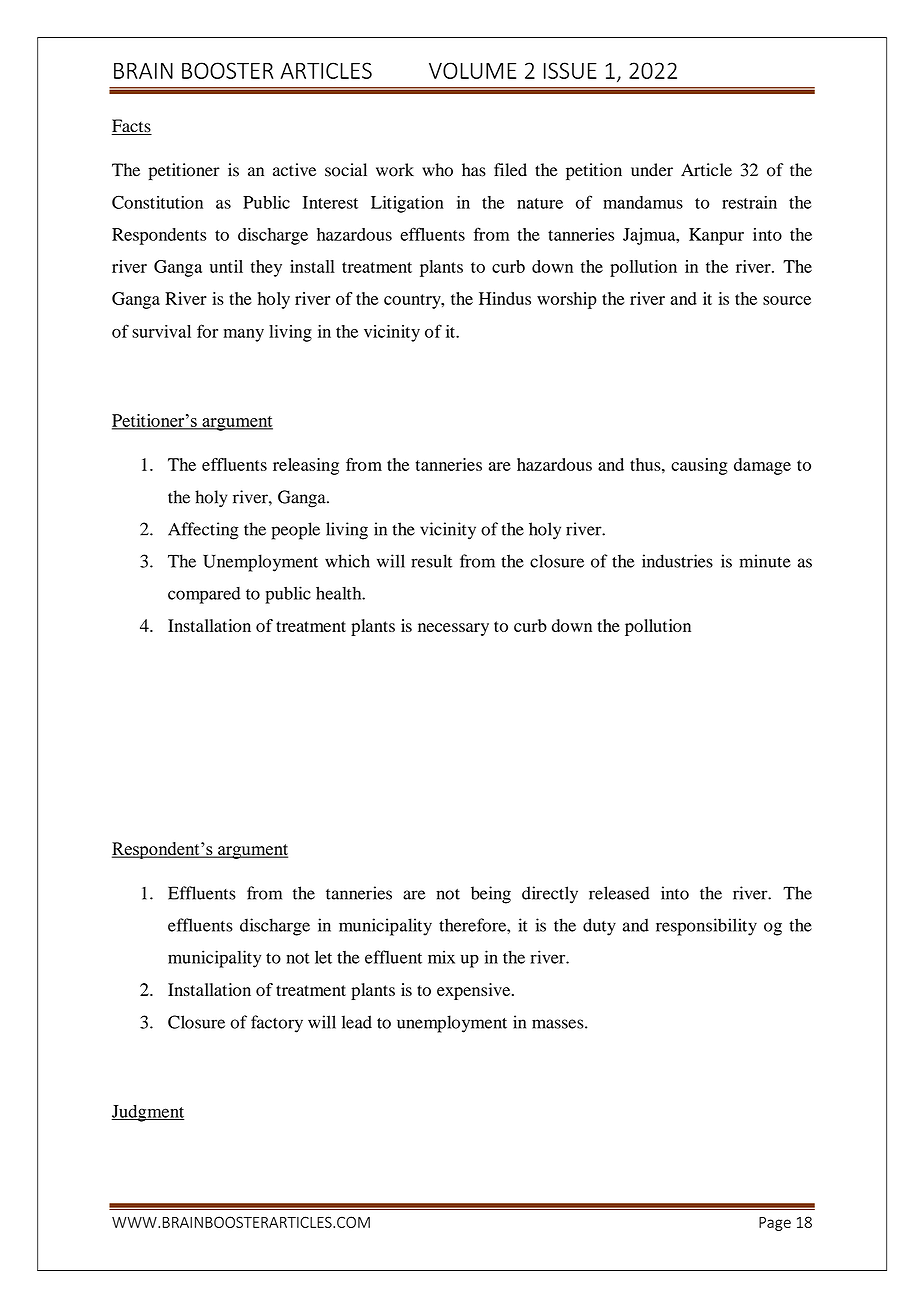  I want to click on necessary, so click(453, 629).
